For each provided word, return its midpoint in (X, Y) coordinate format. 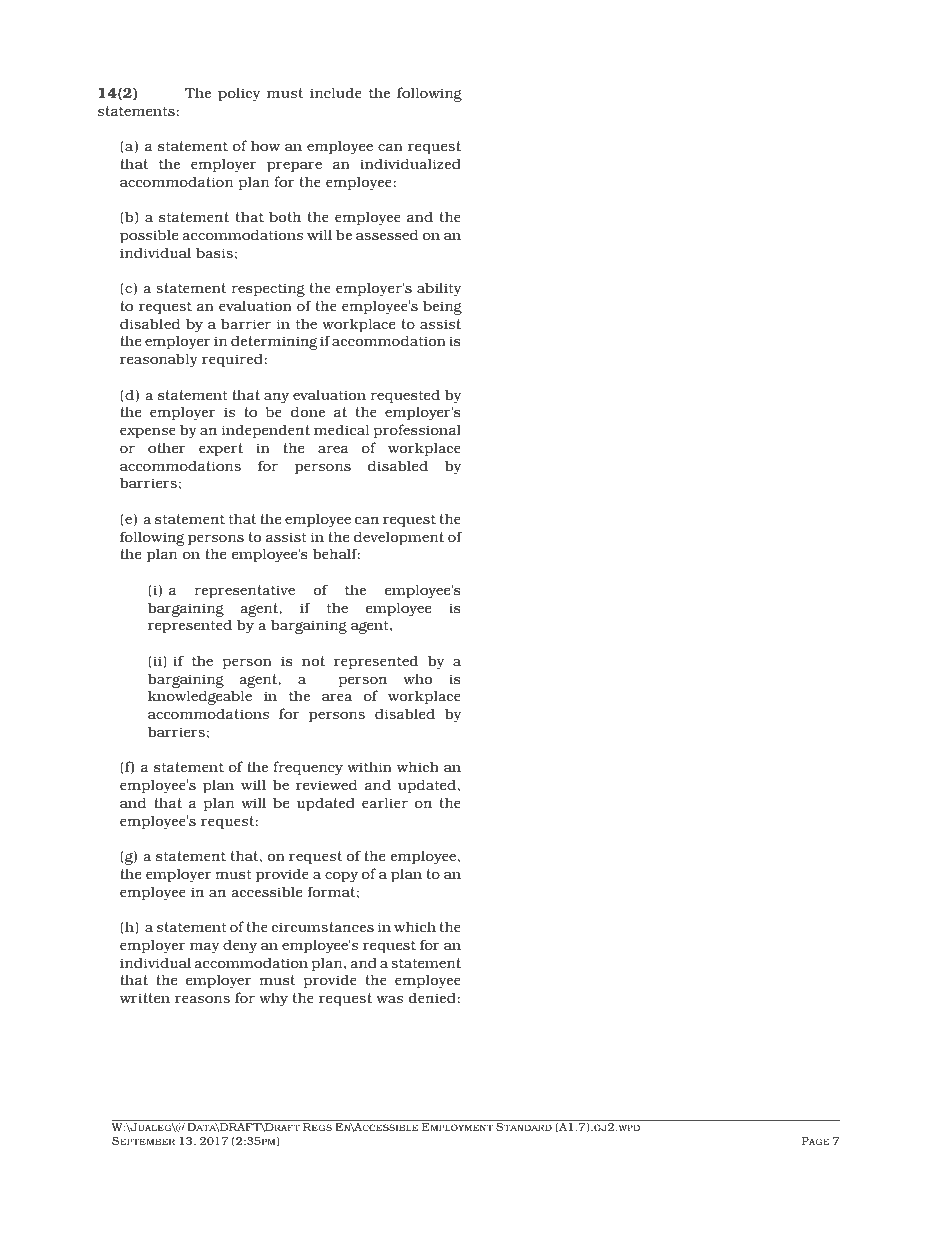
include (336, 92)
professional (417, 431)
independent (266, 431)
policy (239, 94)
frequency (308, 768)
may (204, 948)
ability (439, 289)
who (417, 679)
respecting (268, 290)
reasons (202, 999)
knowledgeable (200, 697)
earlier (385, 802)
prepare (294, 167)
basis (214, 252)
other (167, 448)
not (313, 661)
